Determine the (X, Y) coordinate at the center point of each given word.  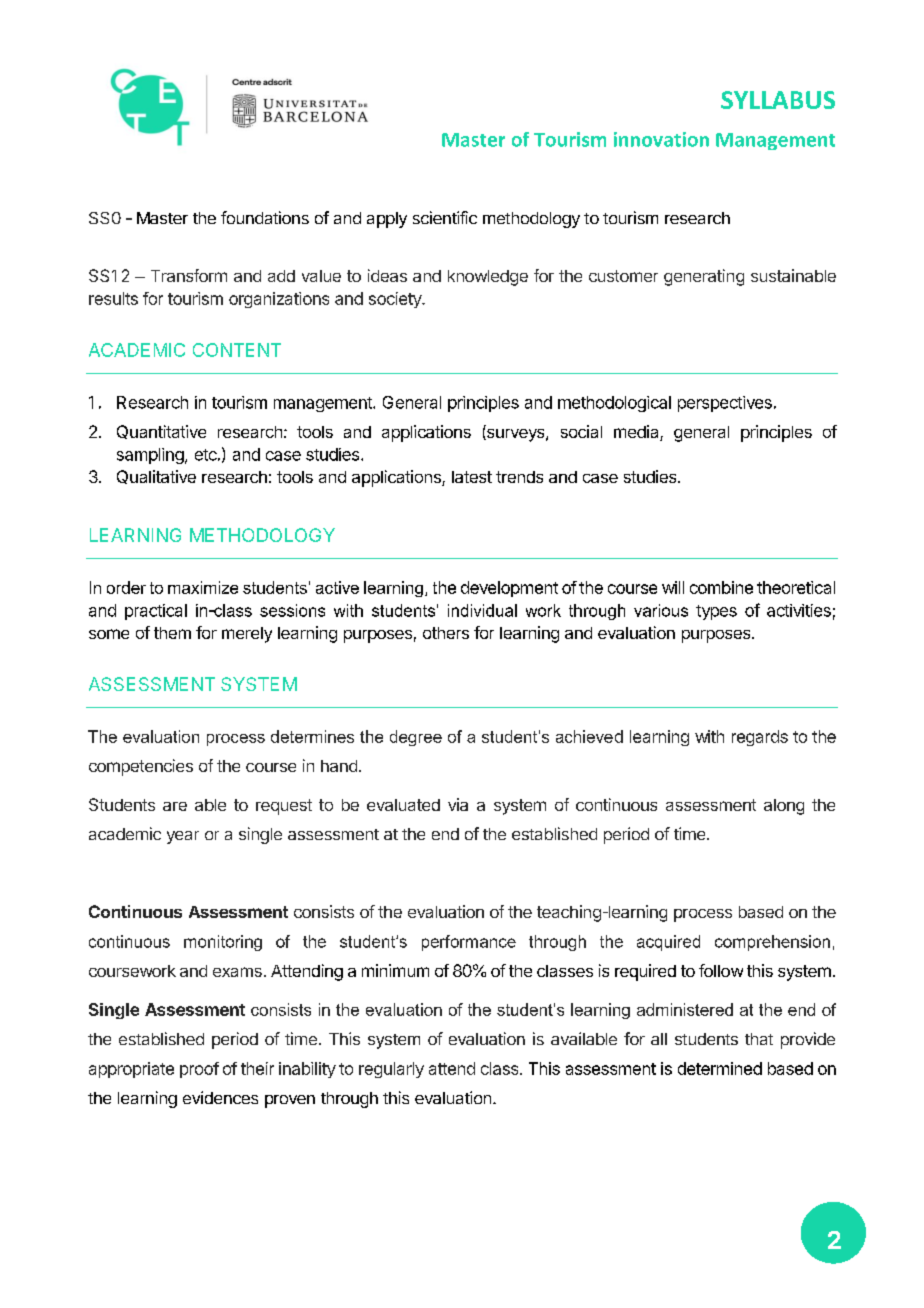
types (716, 612)
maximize (203, 587)
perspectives (725, 404)
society (396, 300)
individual (482, 610)
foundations (265, 217)
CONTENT (237, 350)
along (784, 807)
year (183, 837)
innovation (661, 139)
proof (199, 1070)
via (458, 804)
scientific (445, 217)
